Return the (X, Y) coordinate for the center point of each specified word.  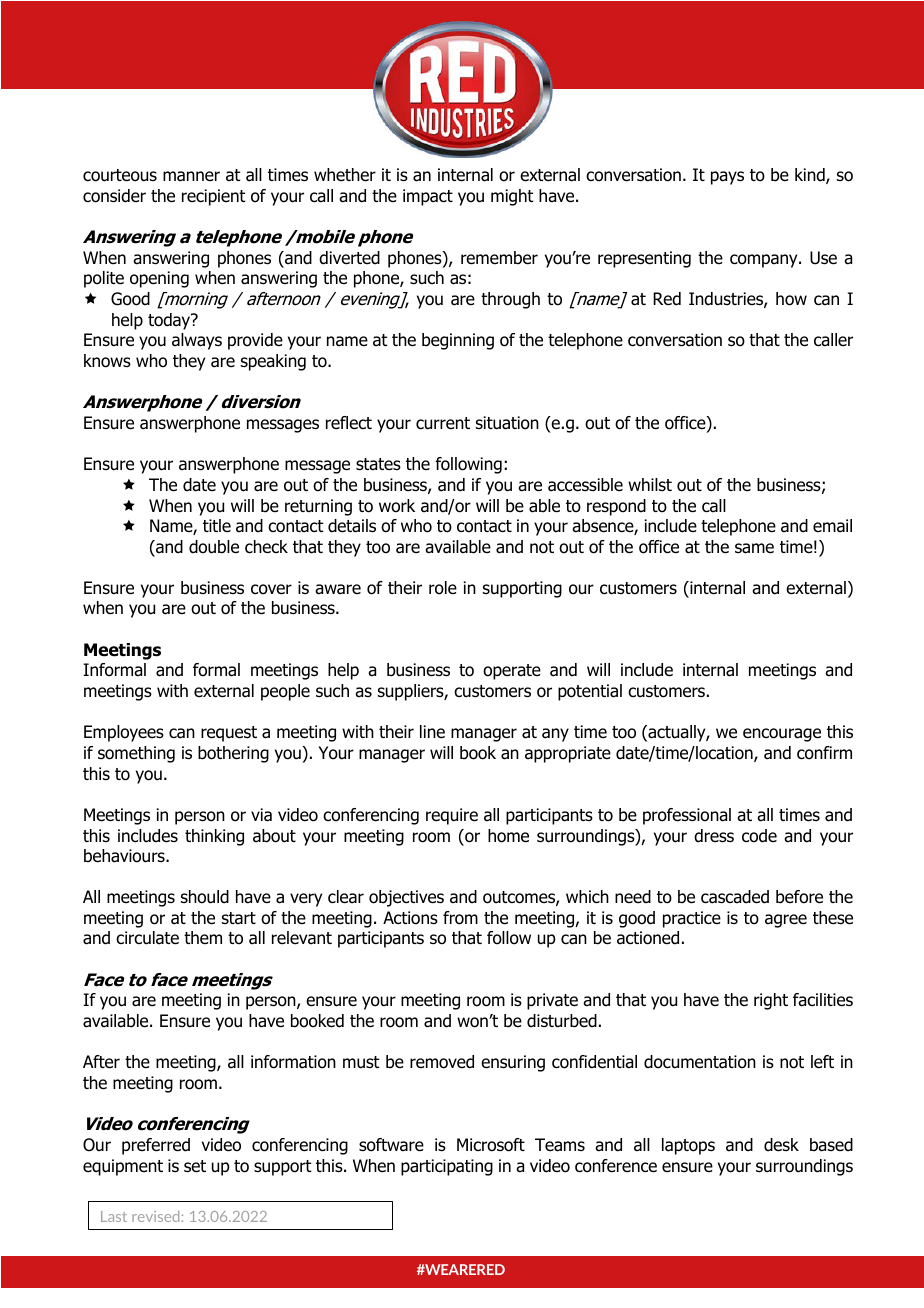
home (508, 836)
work (397, 506)
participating (447, 1167)
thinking (214, 837)
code (759, 836)
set (195, 1166)
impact (428, 197)
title (217, 526)
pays (727, 178)
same (754, 548)
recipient (214, 197)
